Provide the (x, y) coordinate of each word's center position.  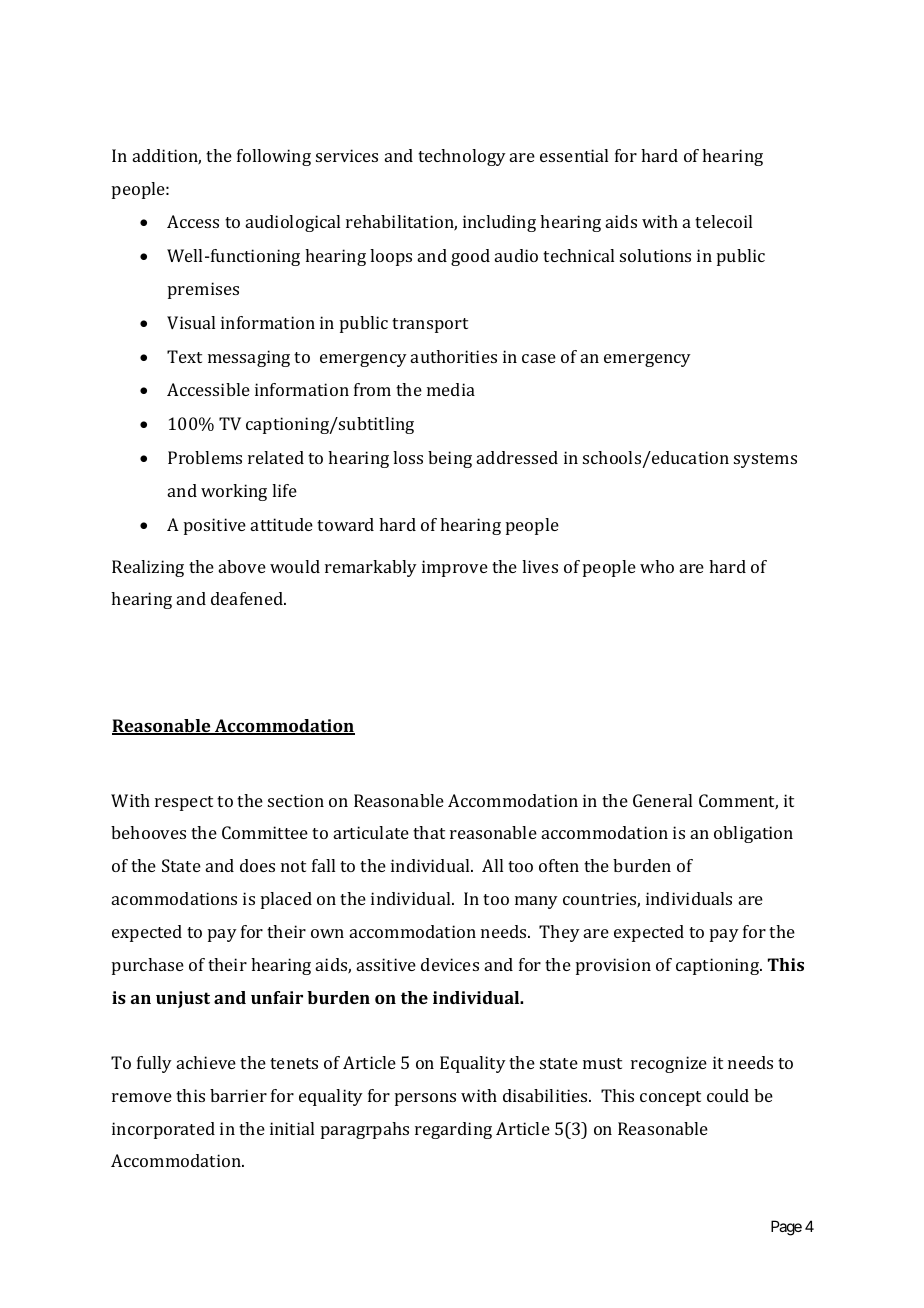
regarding (453, 1130)
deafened (248, 598)
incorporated (163, 1130)
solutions (655, 255)
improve (455, 568)
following (274, 157)
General (662, 800)
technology (462, 157)
